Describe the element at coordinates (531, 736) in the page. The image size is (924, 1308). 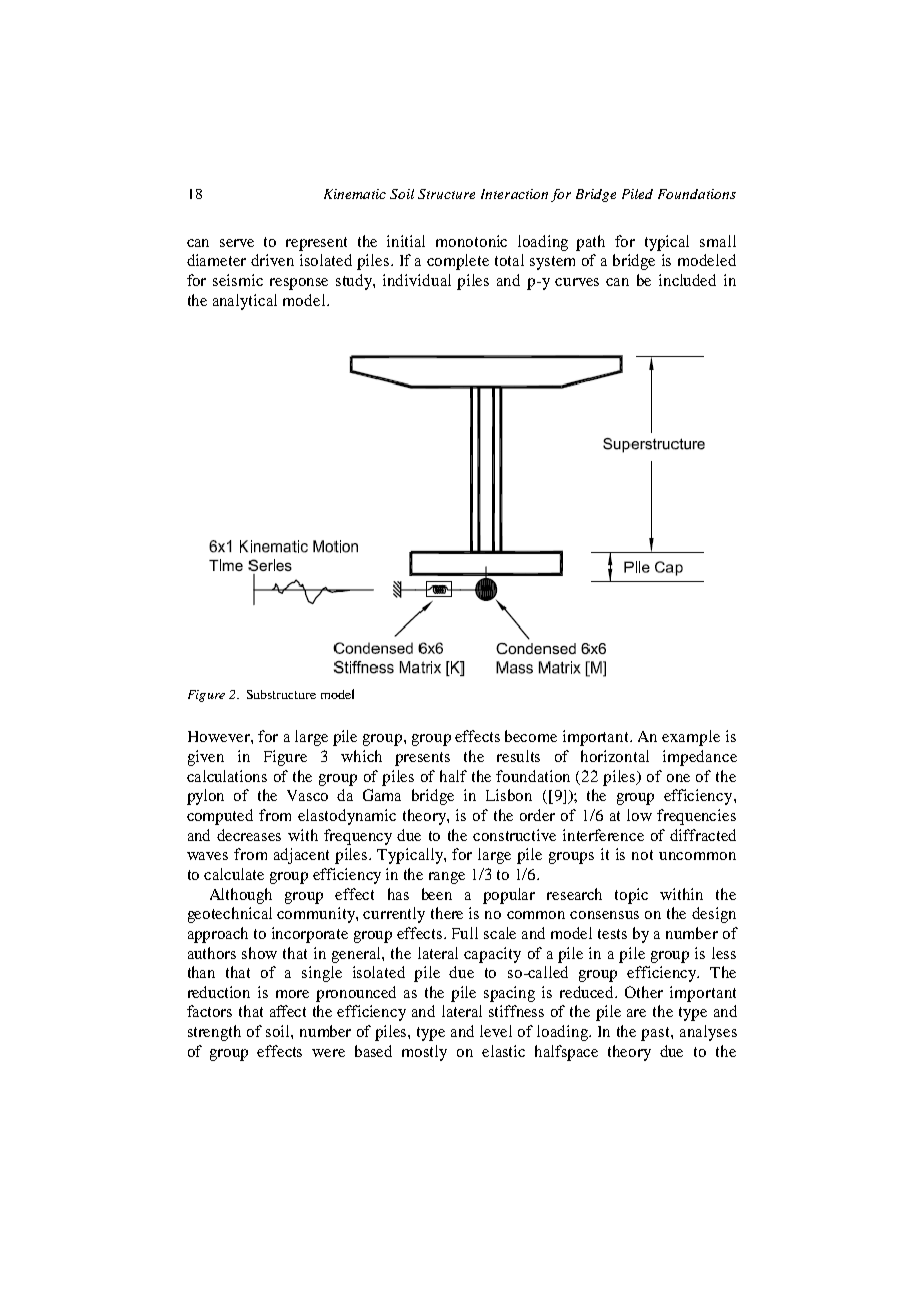
I see `become` at that location.
